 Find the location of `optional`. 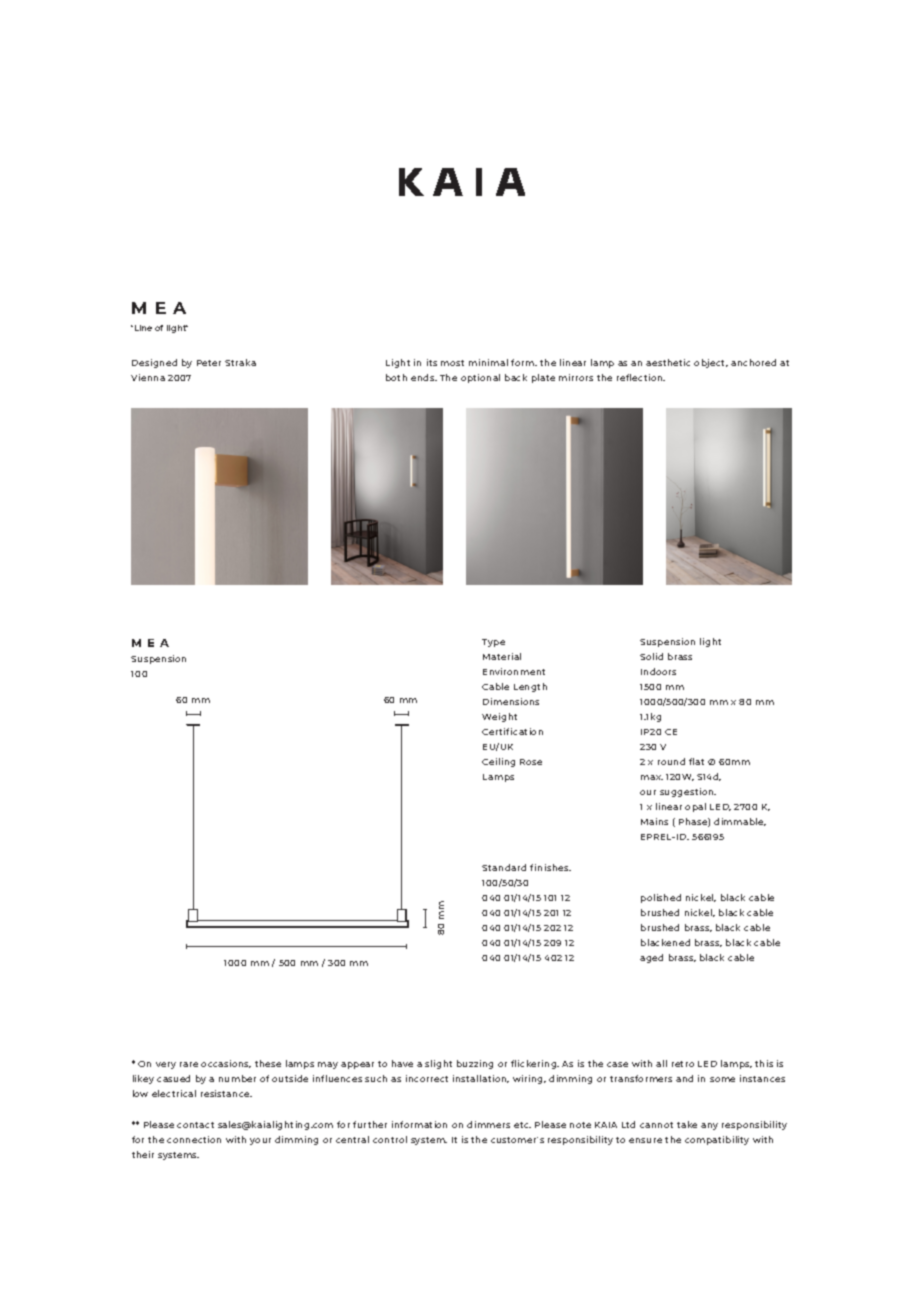

optional is located at coordinates (480, 378).
